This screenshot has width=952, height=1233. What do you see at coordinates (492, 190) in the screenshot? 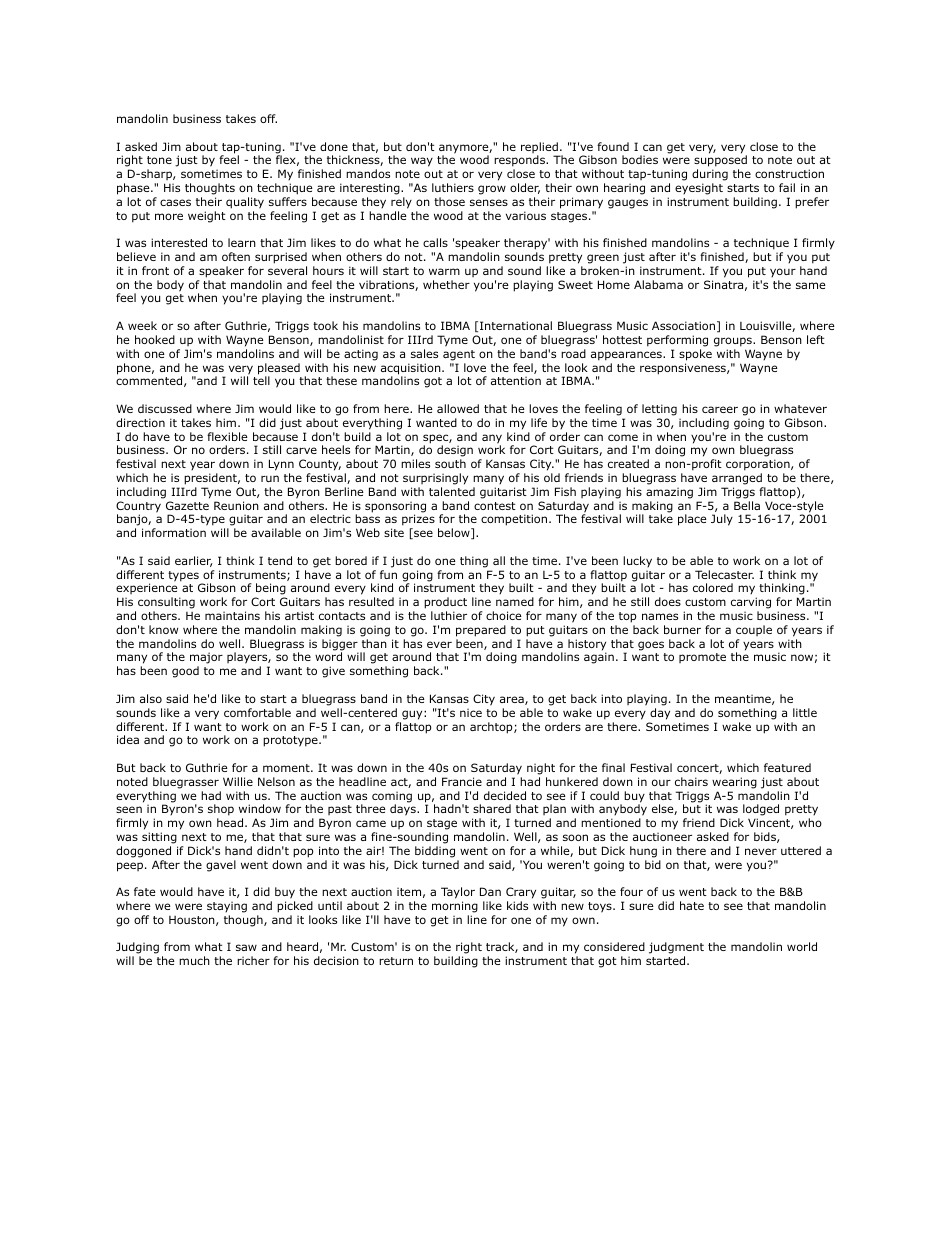
I see `grow` at bounding box center [492, 190].
